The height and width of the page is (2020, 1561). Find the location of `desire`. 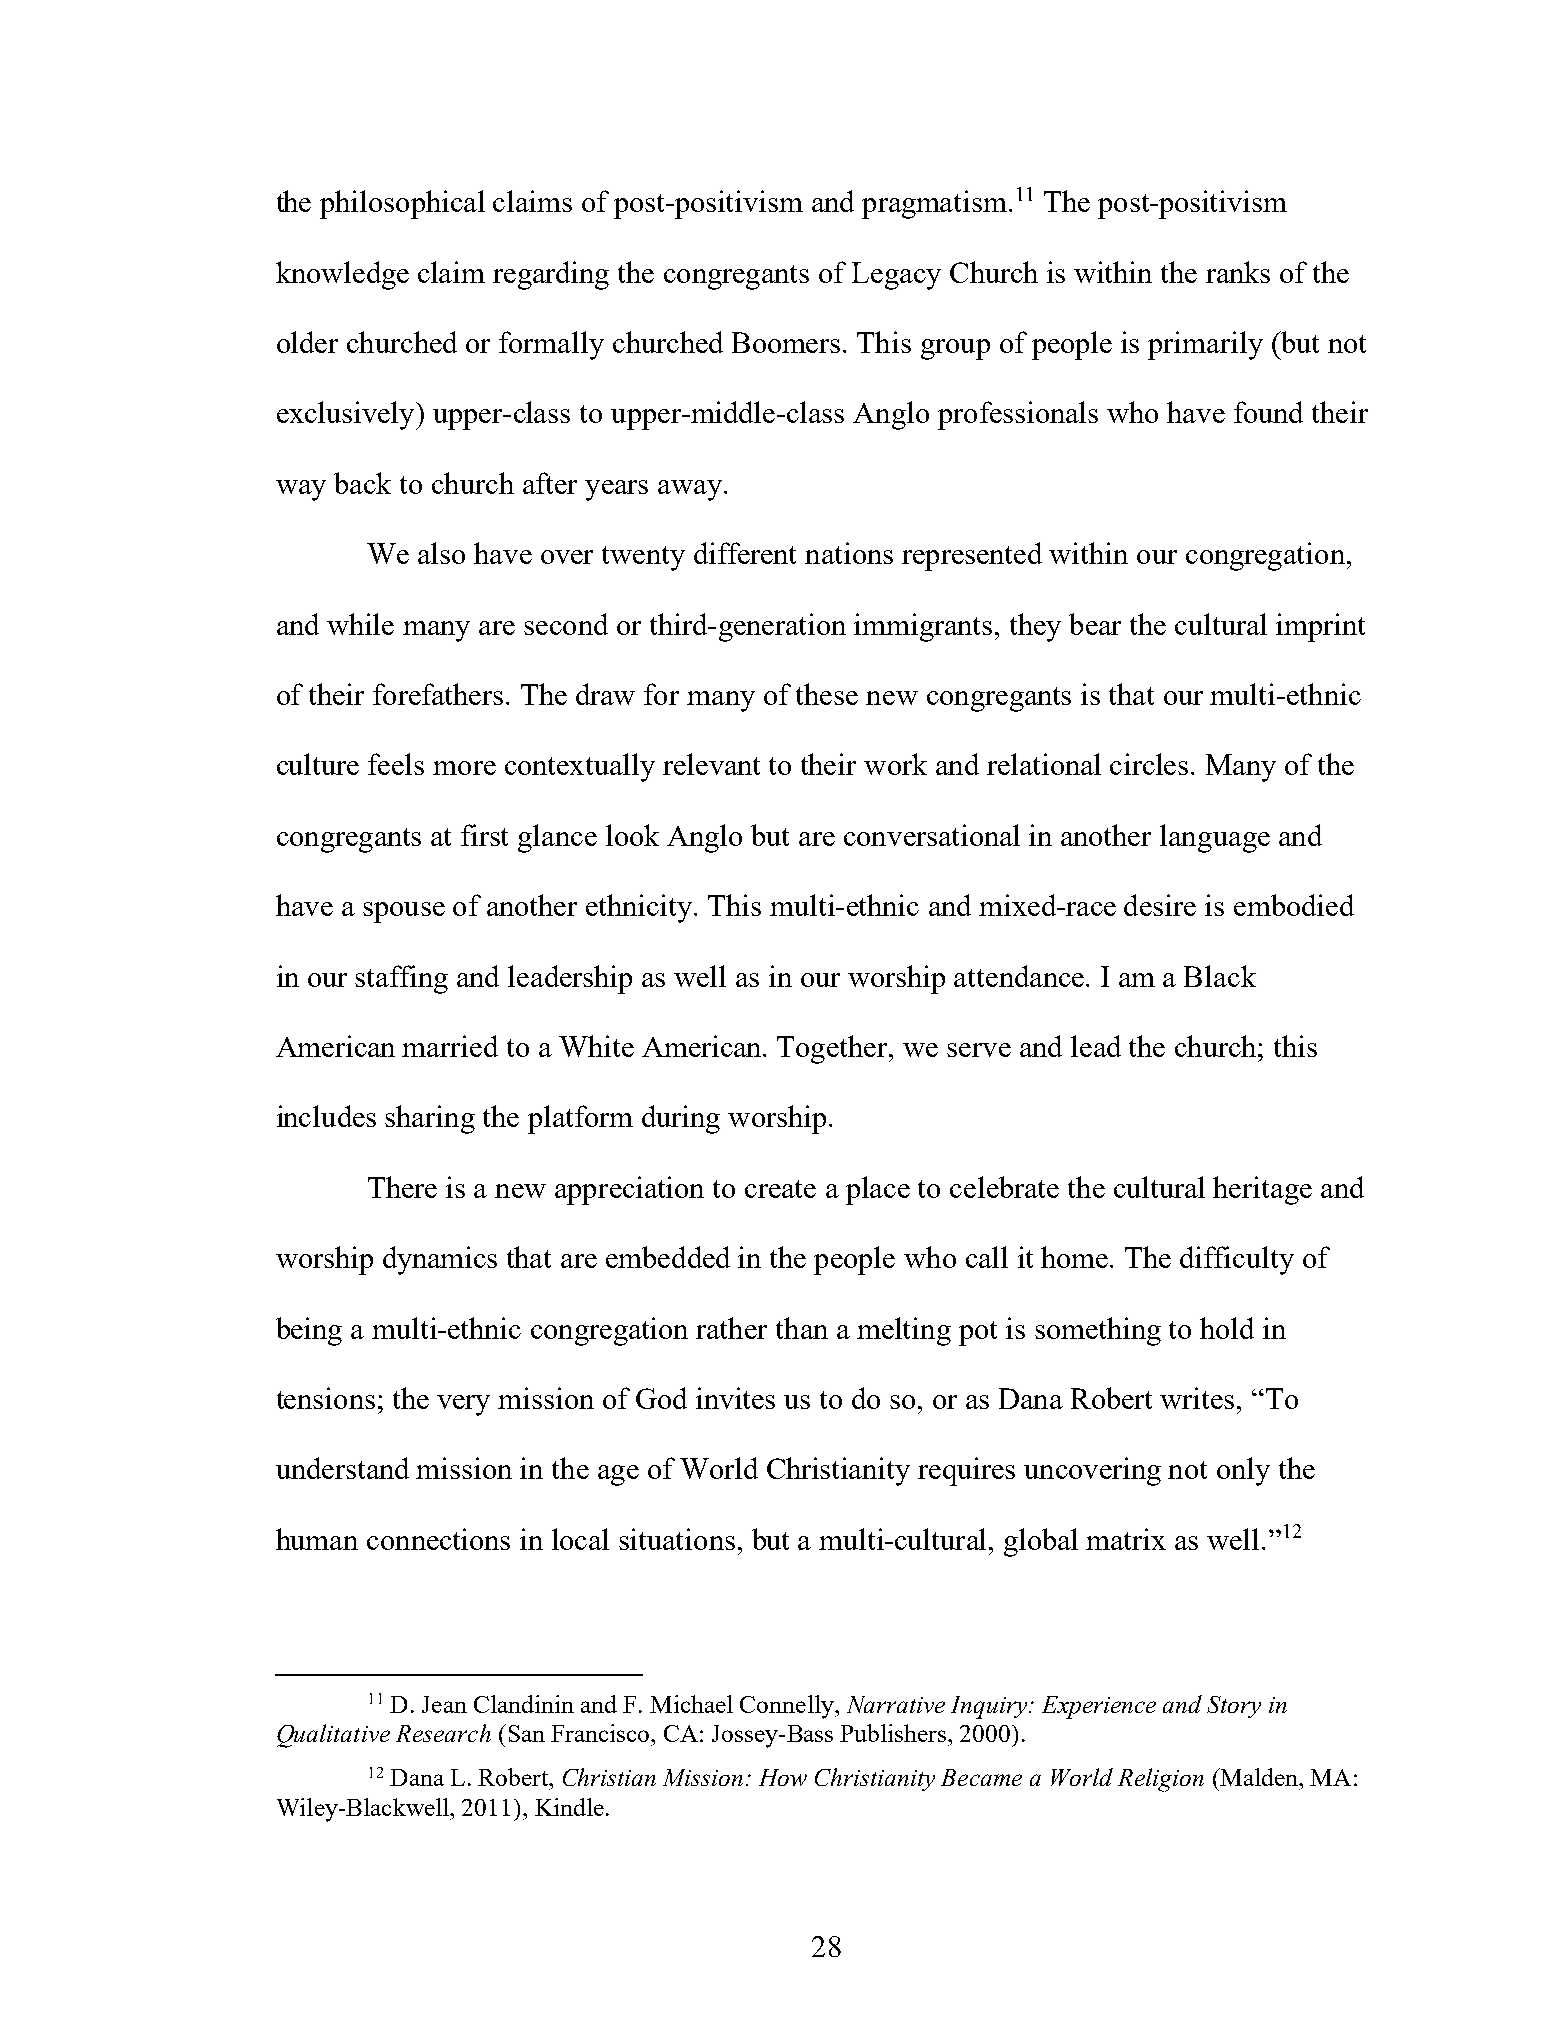

desire is located at coordinates (1160, 905).
